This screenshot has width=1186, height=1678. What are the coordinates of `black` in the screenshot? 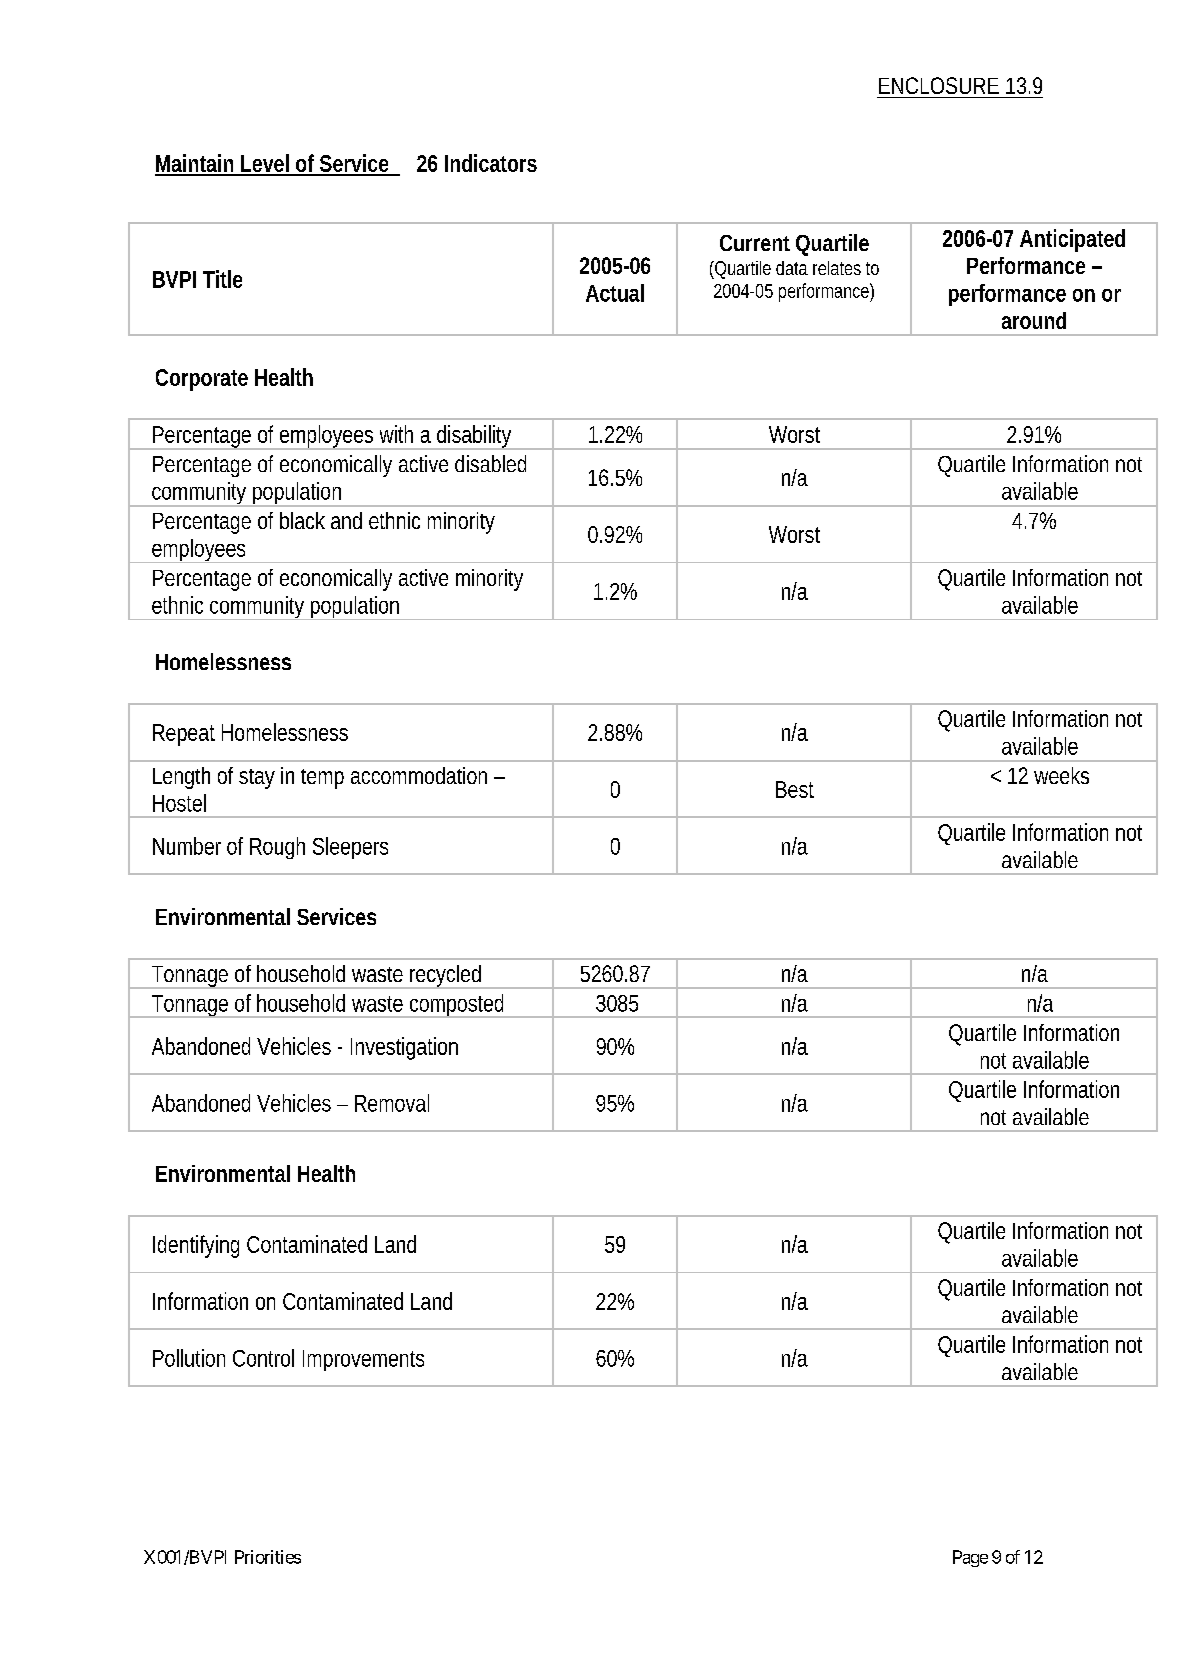 It's located at (302, 520).
